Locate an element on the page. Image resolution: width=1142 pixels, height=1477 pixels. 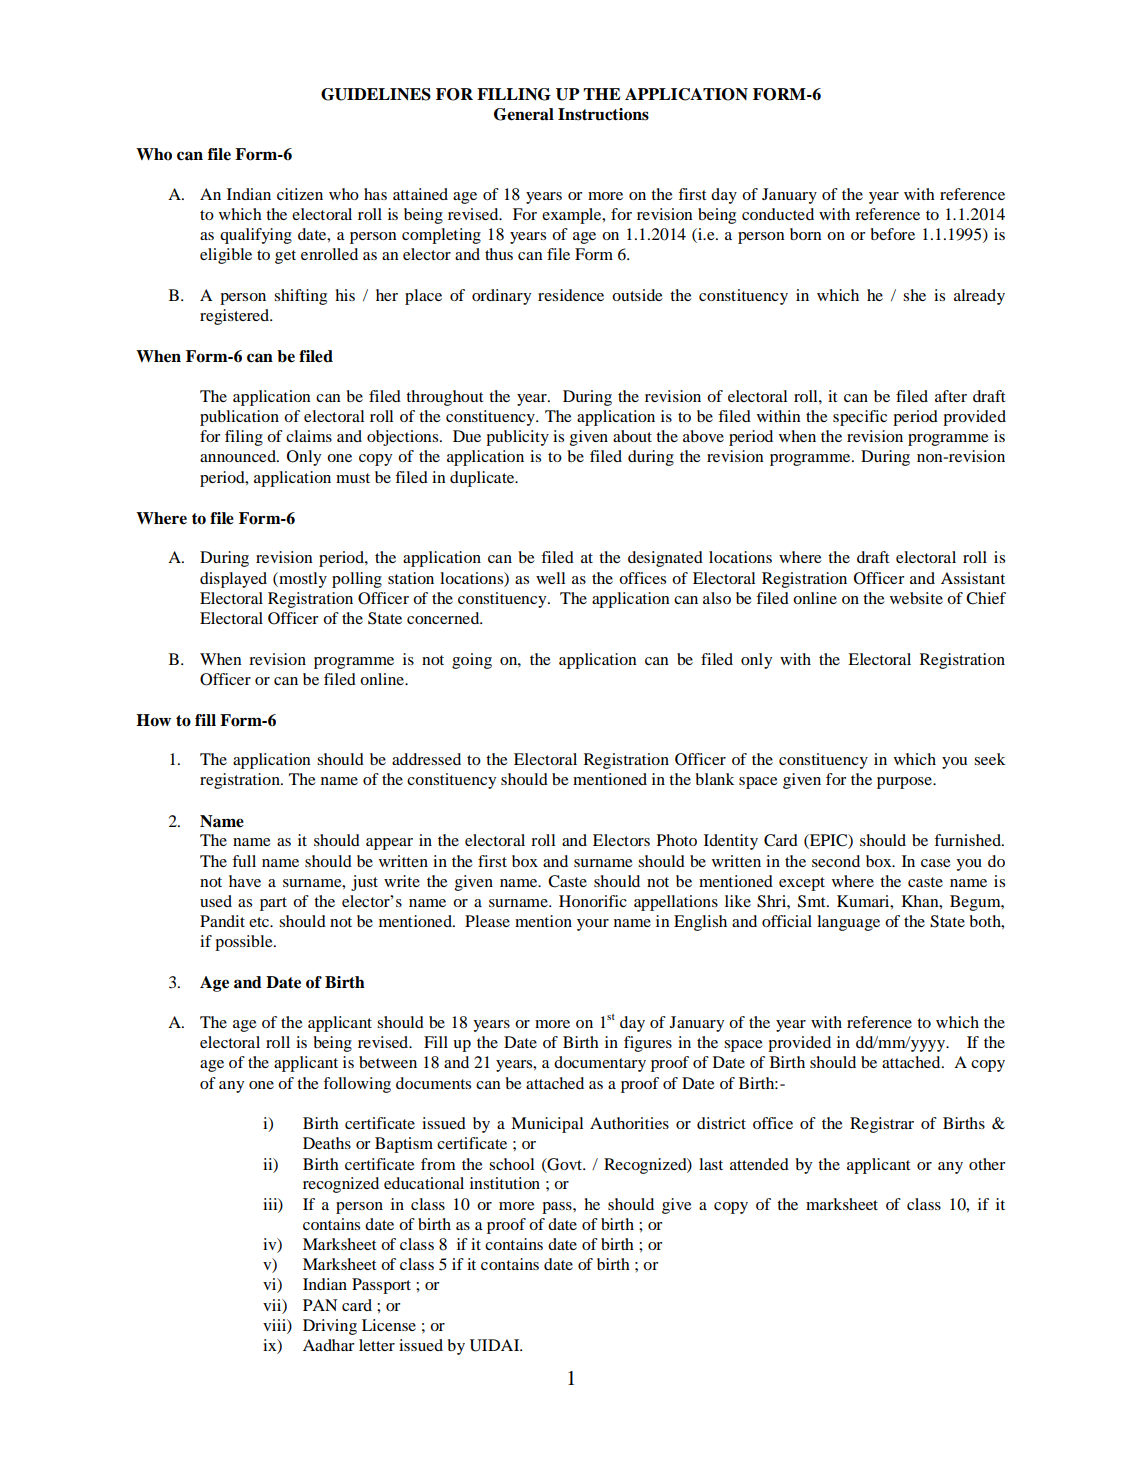
publicity is located at coordinates (517, 438).
